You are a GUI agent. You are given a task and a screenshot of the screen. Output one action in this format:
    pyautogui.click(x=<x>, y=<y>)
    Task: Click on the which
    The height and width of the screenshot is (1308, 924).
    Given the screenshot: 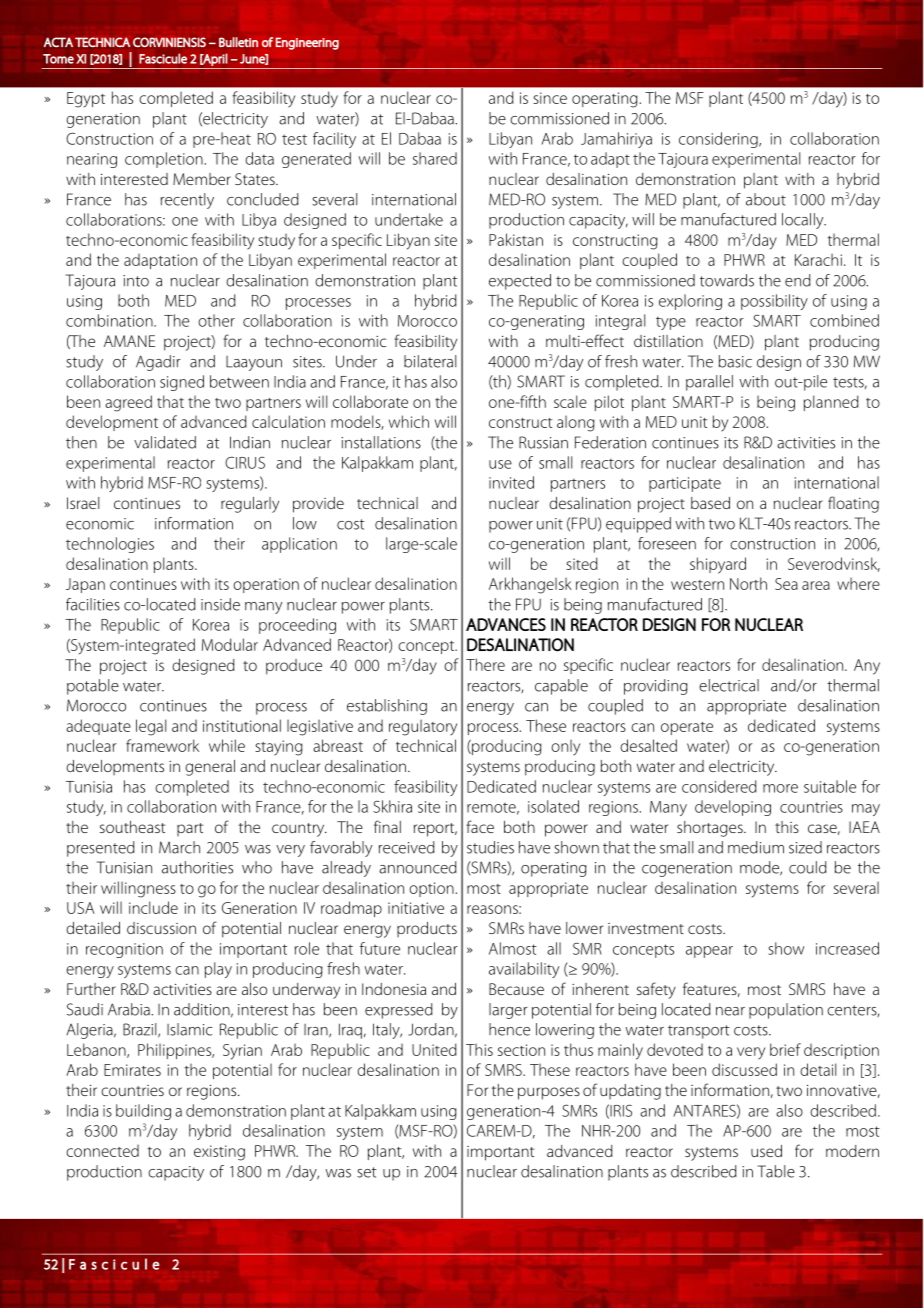 What is the action you would take?
    pyautogui.click(x=409, y=421)
